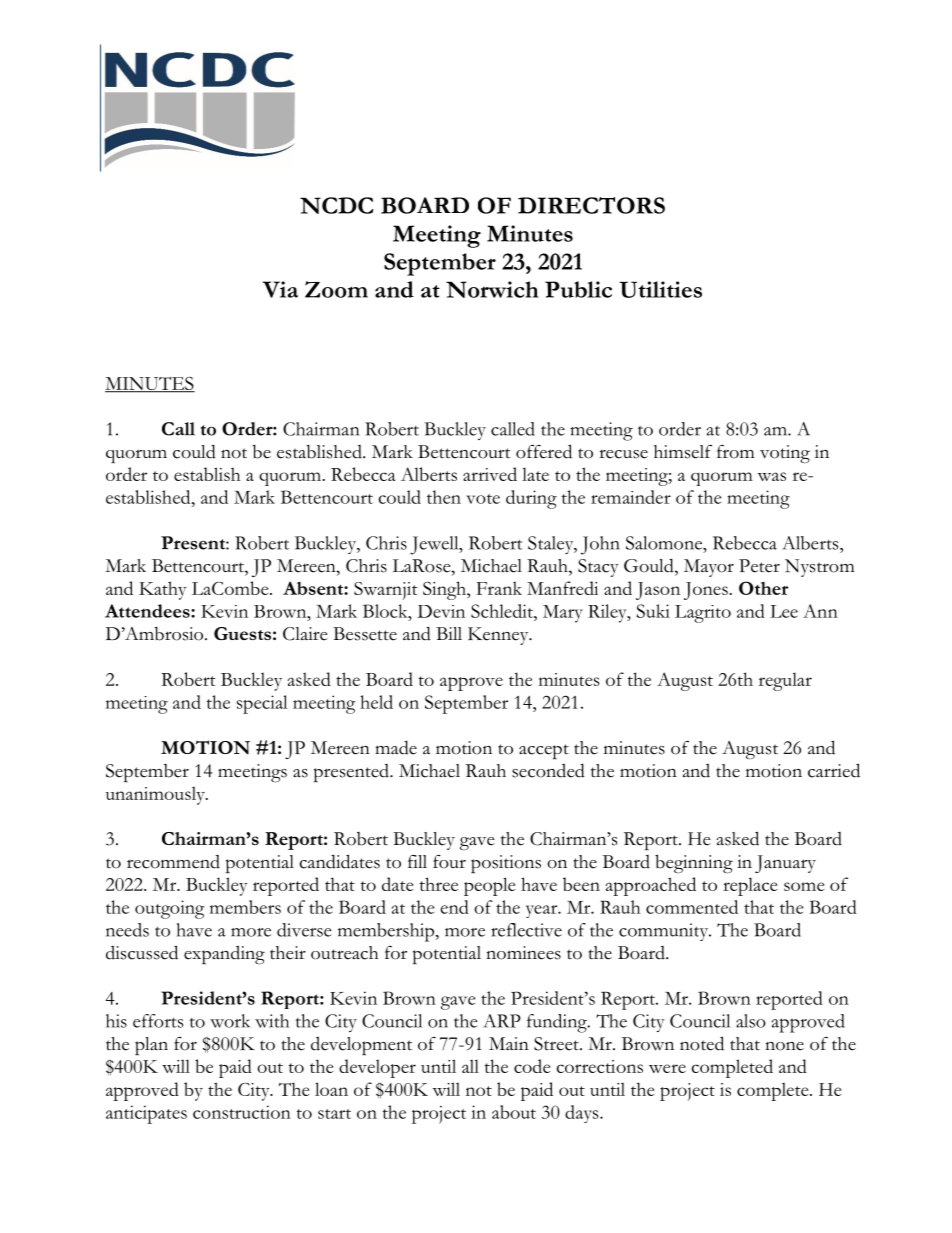  Describe the element at coordinates (242, 1112) in the document. I see `construction` at that location.
